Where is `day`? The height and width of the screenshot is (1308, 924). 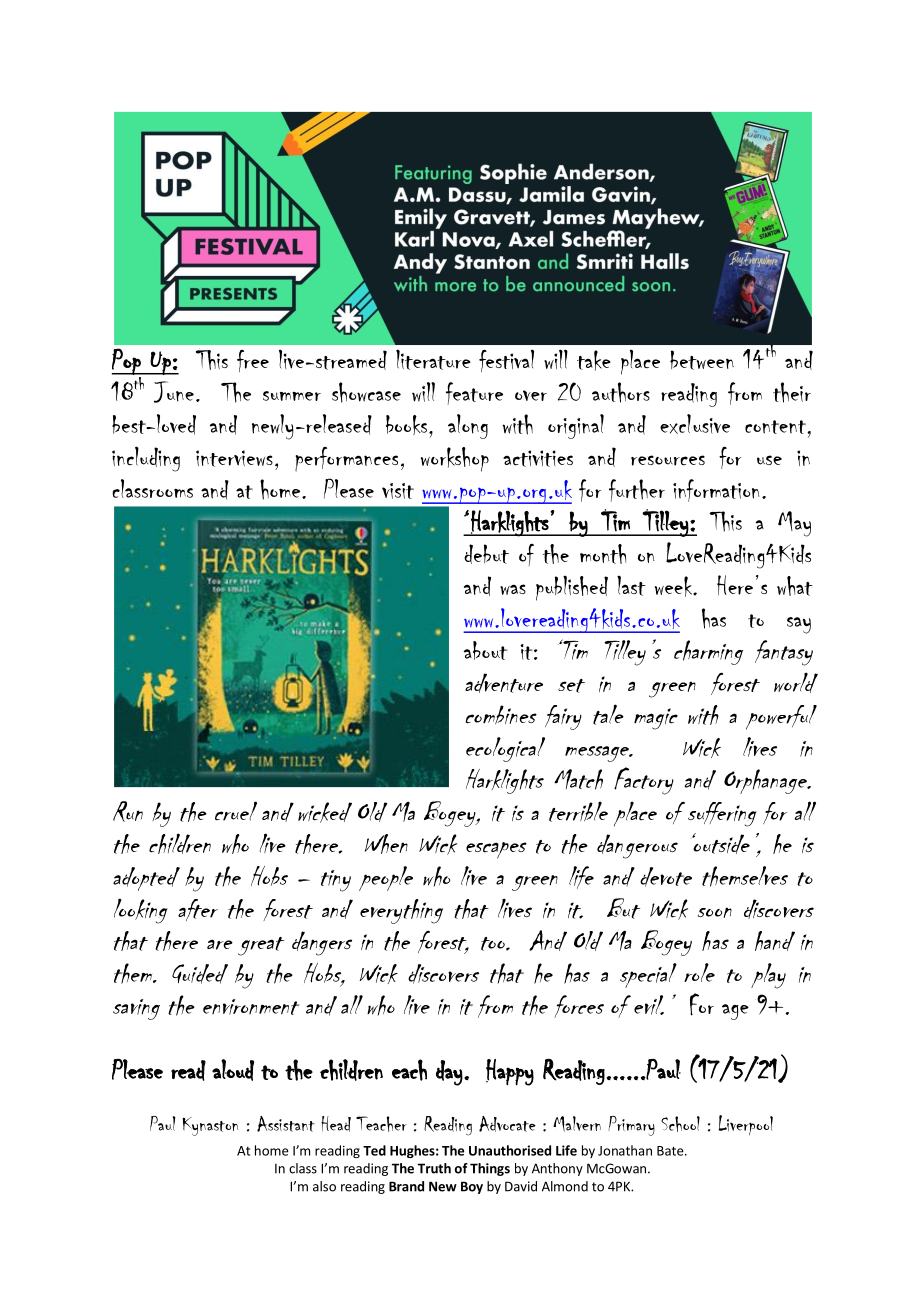 day is located at coordinates (449, 1073).
